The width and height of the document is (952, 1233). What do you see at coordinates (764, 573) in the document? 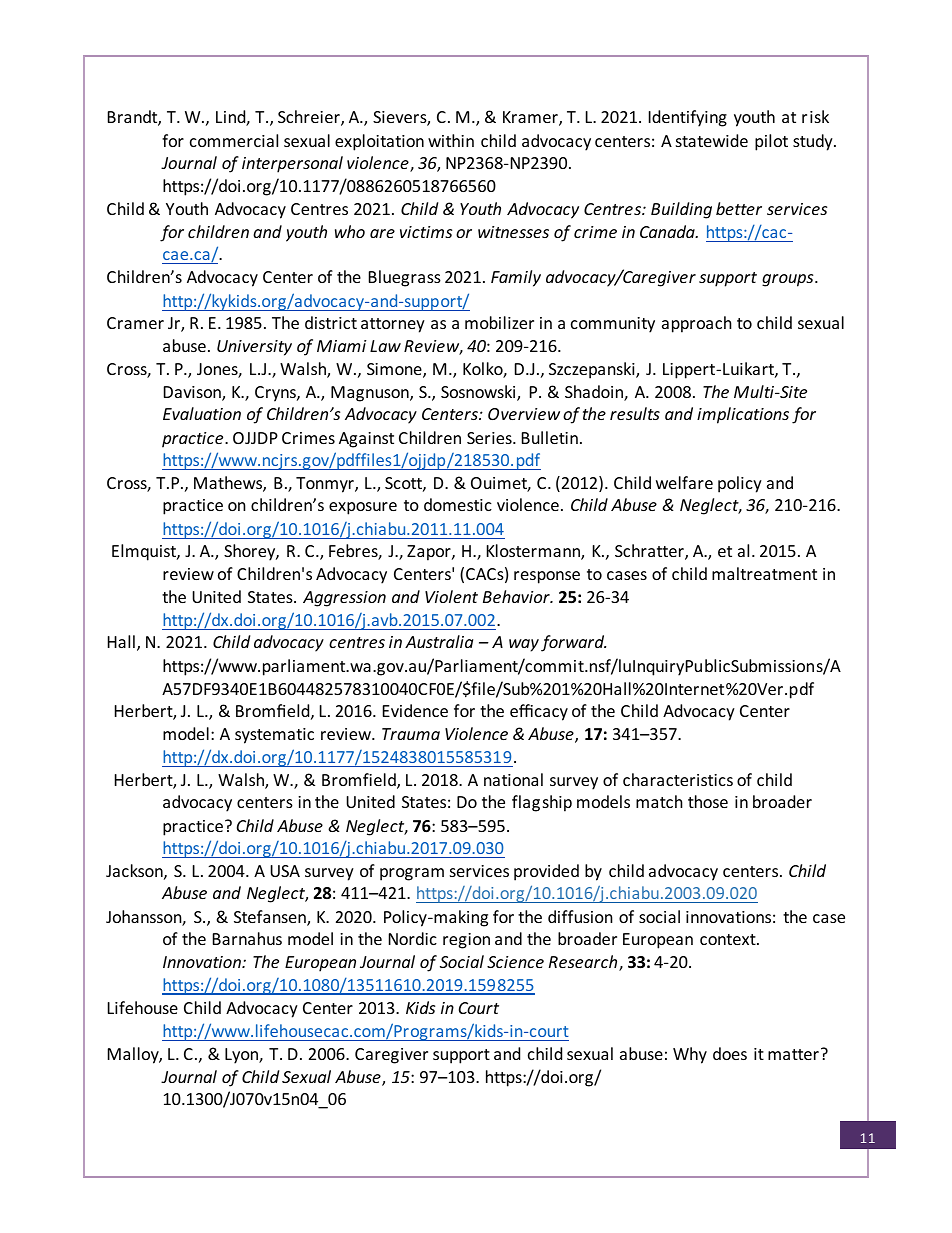
I see `maltreatment` at bounding box center [764, 573].
